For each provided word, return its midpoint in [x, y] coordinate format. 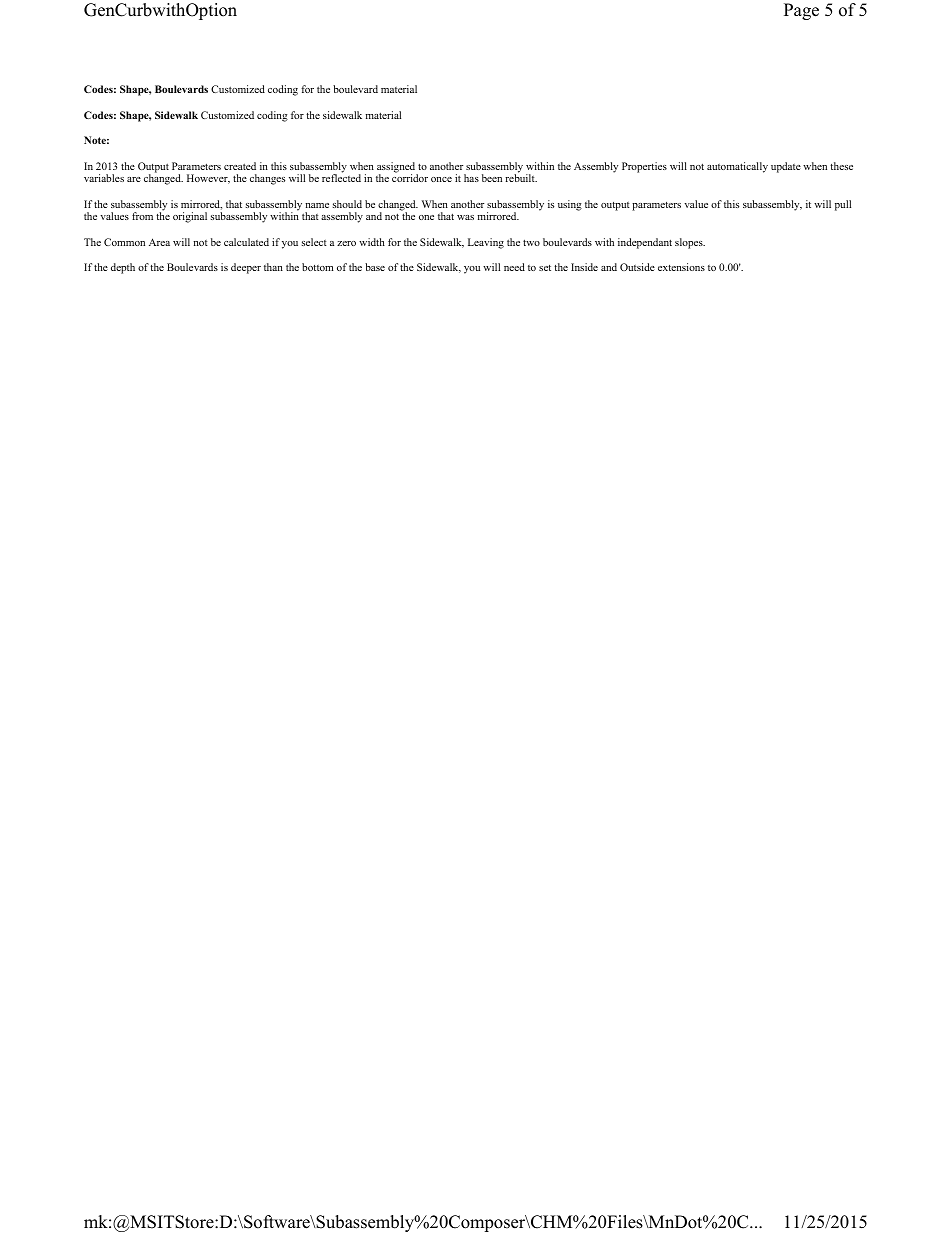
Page [801, 11]
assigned [397, 168]
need [514, 267]
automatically [737, 167]
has [471, 178]
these [841, 166]
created [240, 166]
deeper [246, 268]
